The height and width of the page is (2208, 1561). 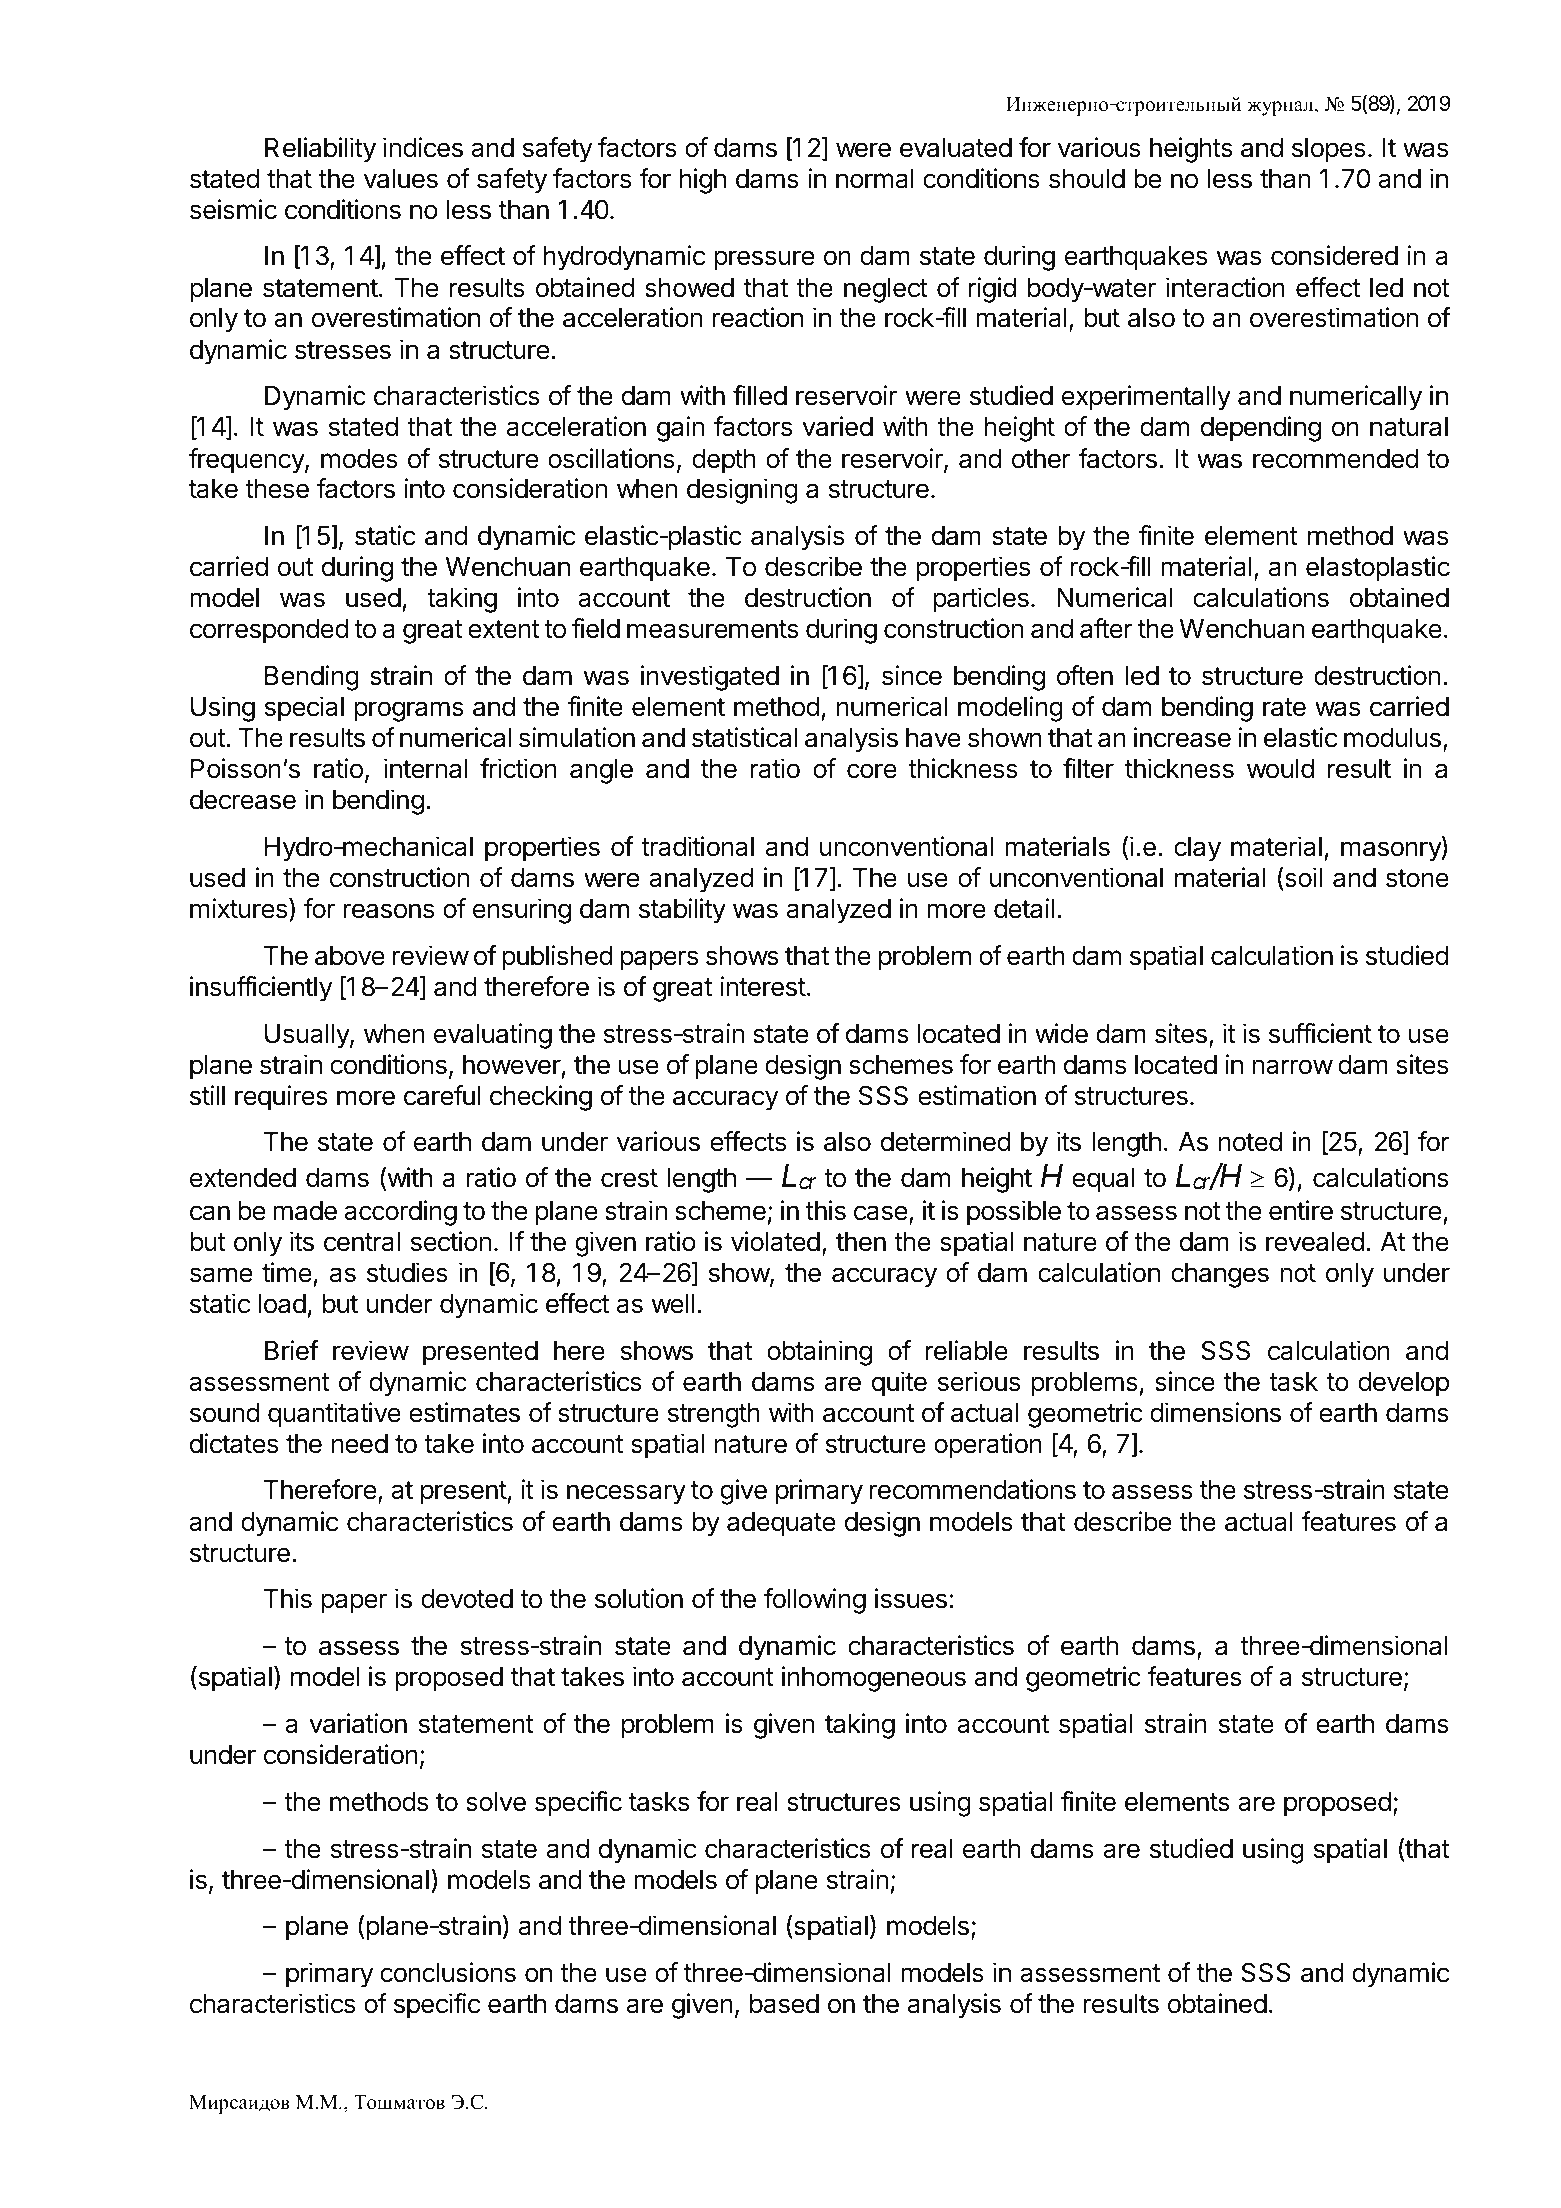 I want to click on need, so click(x=360, y=1444).
